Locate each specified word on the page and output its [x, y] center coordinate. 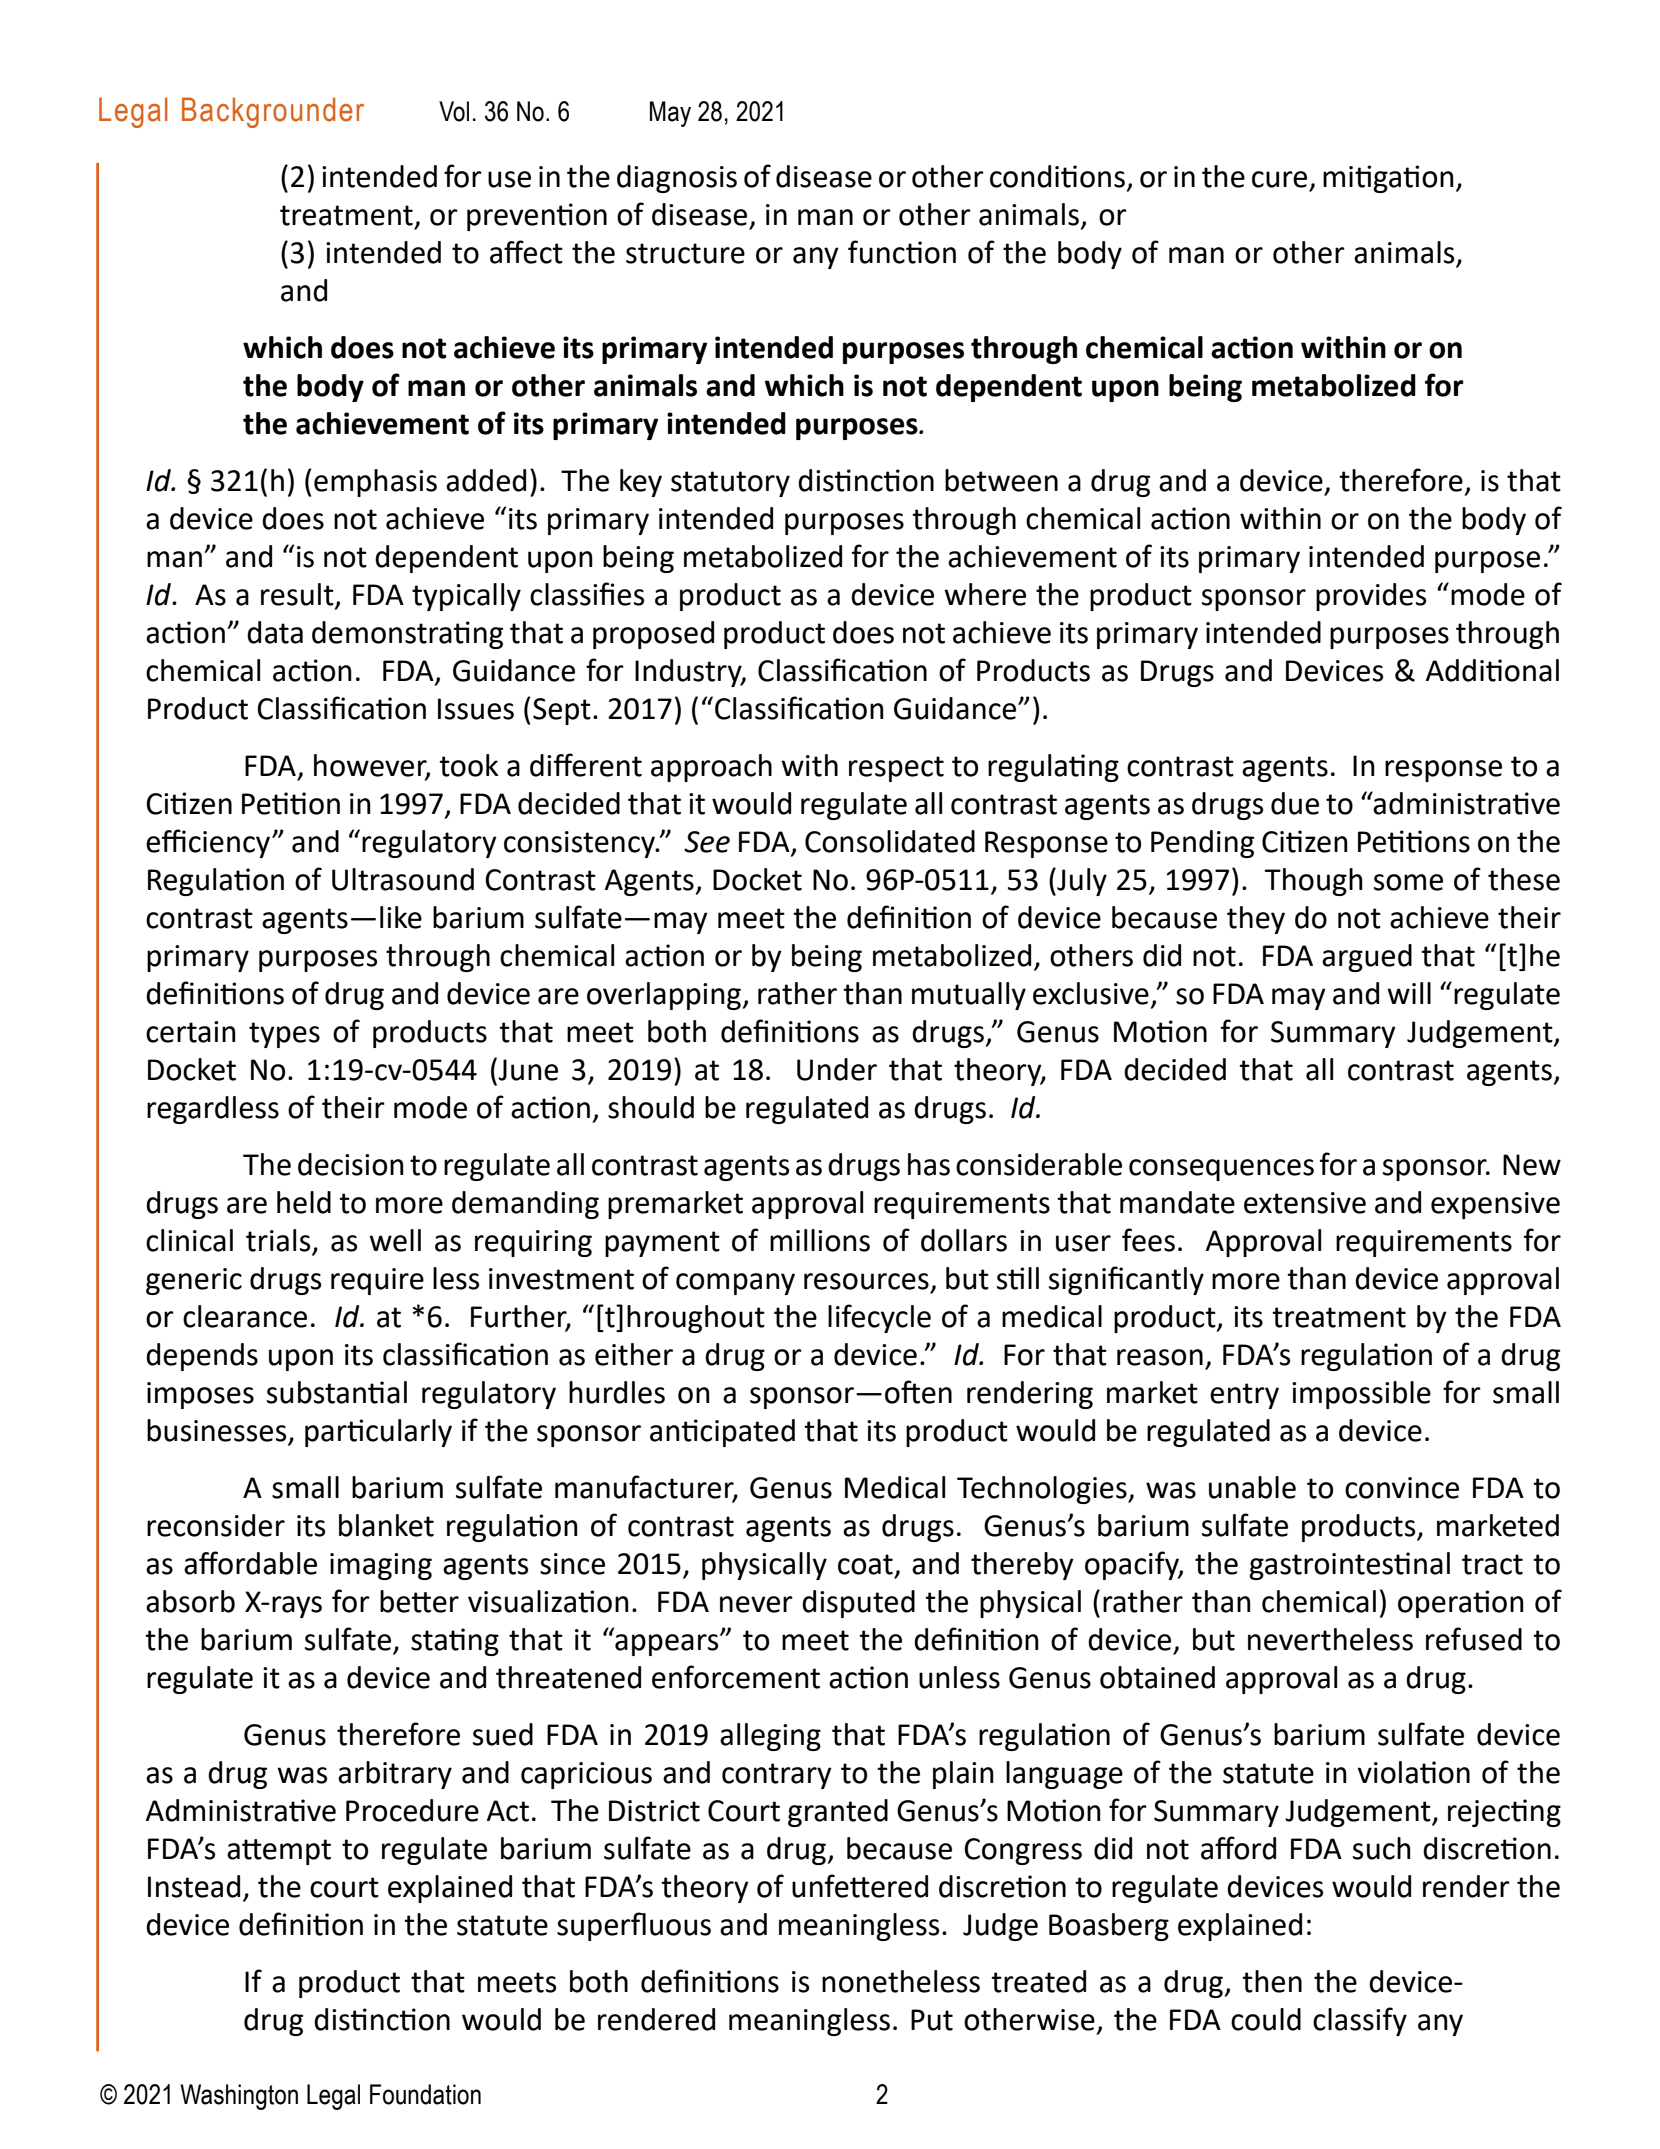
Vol [454, 111]
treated [1038, 1981]
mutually [969, 996]
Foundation [425, 2094]
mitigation [1388, 179]
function [902, 252]
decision [351, 1164]
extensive [1305, 1203]
